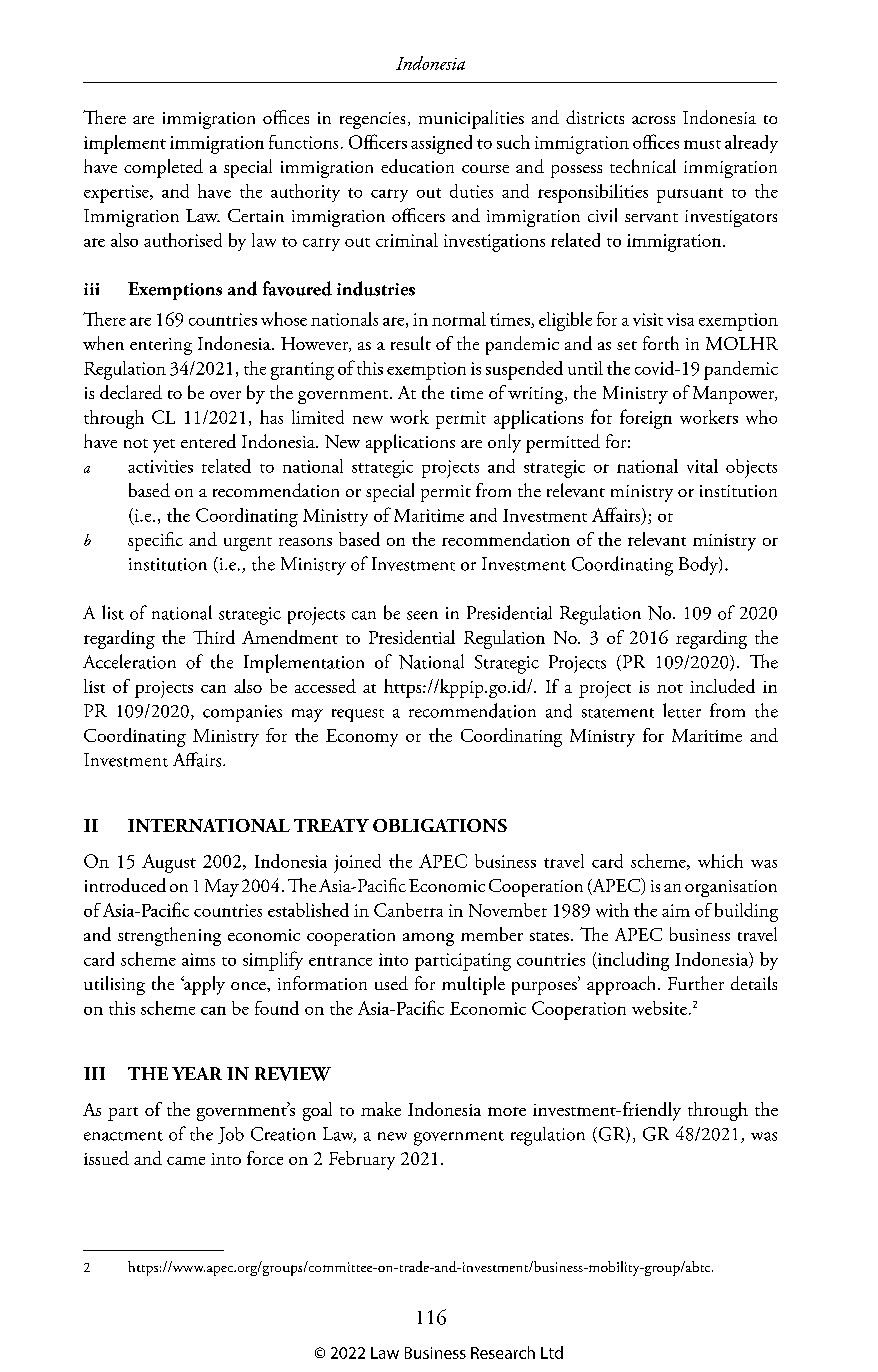 This screenshot has height=1372, width=878. Describe the element at coordinates (163, 168) in the screenshot. I see `completed` at that location.
